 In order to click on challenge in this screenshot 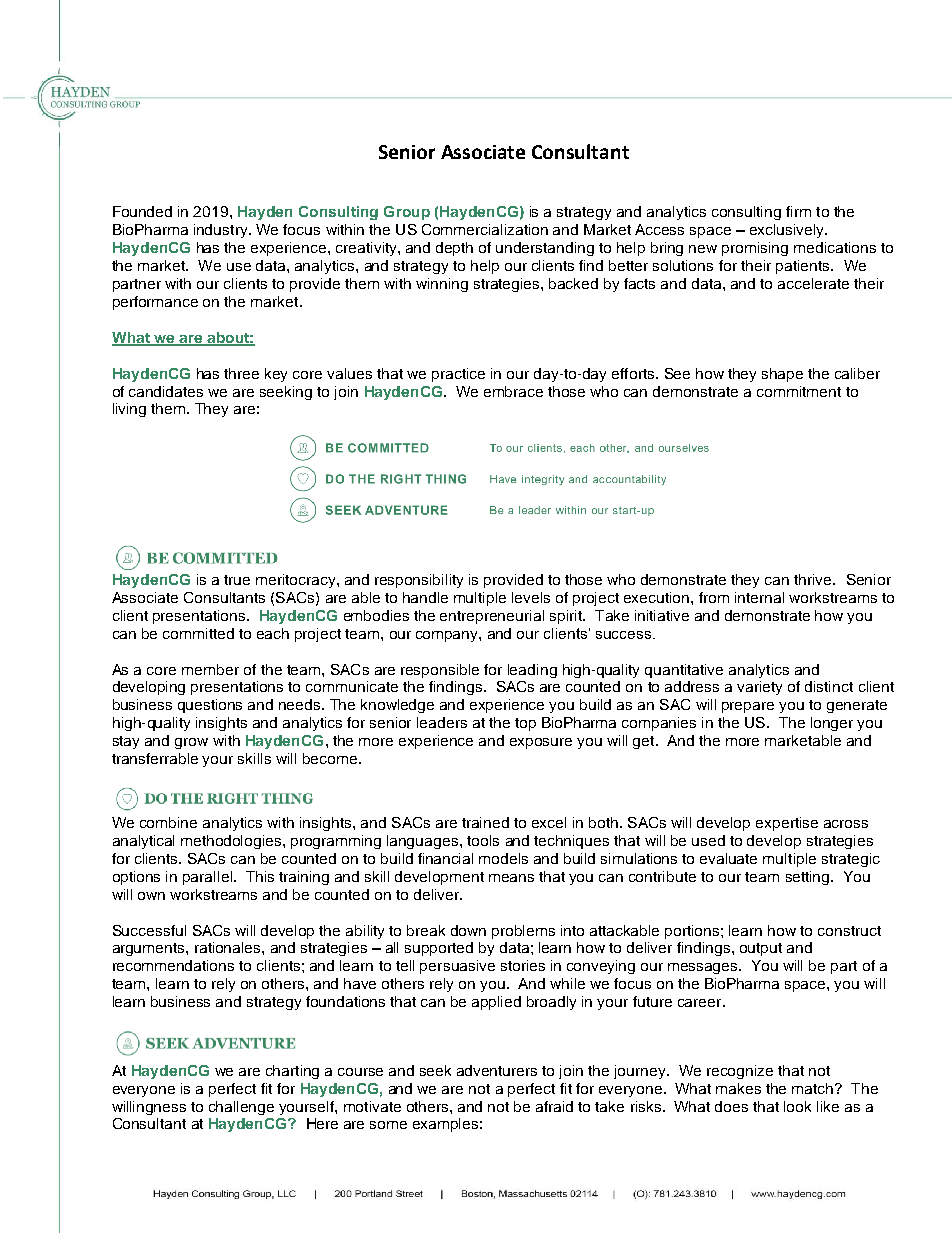, I will do `click(241, 1108)`.
